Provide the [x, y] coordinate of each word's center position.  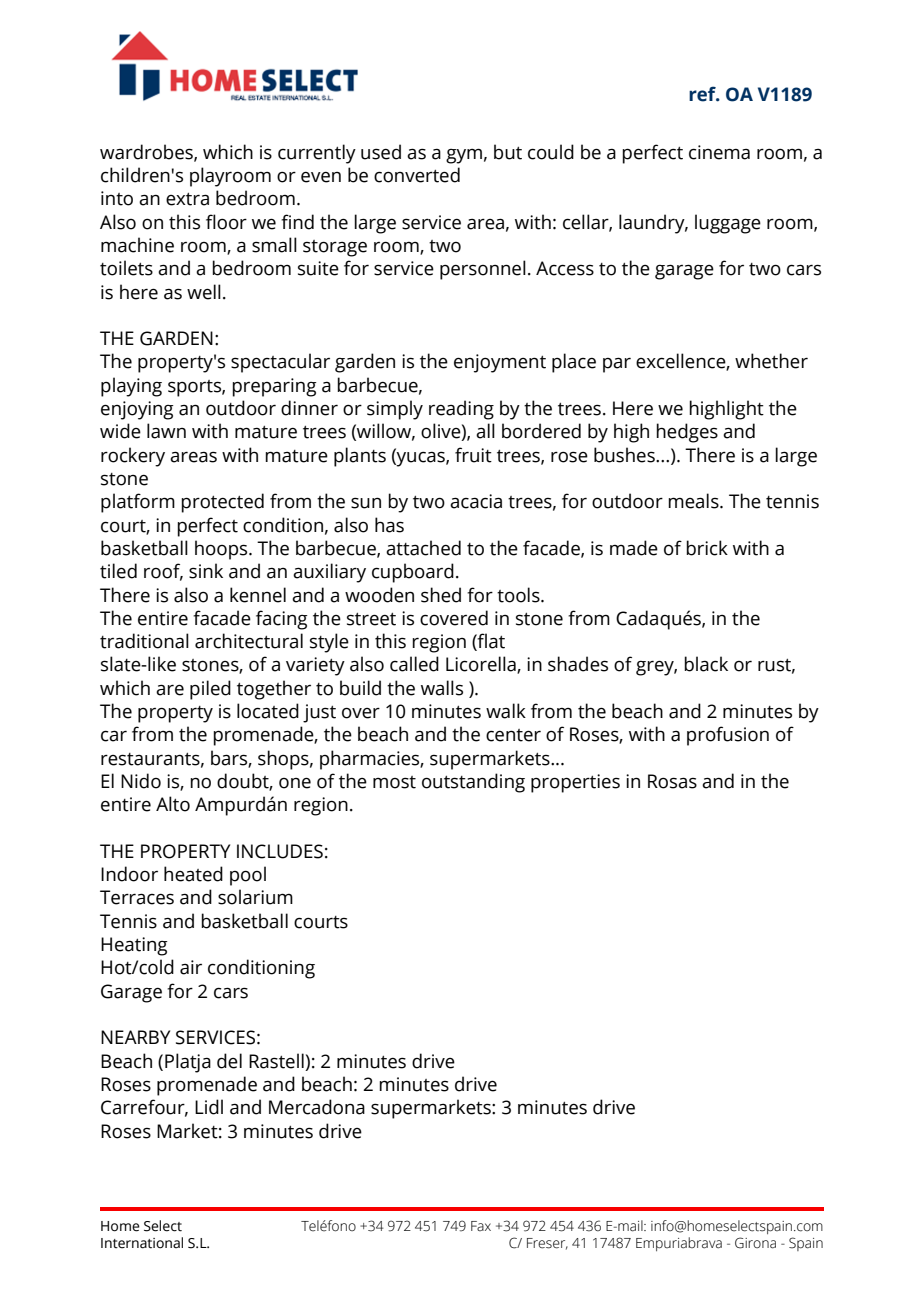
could [551, 152]
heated [193, 874]
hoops [222, 550]
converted [417, 175]
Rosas [672, 781]
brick [707, 548]
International [142, 1243]
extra [187, 199]
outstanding [473, 783]
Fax [481, 1226]
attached [423, 548]
